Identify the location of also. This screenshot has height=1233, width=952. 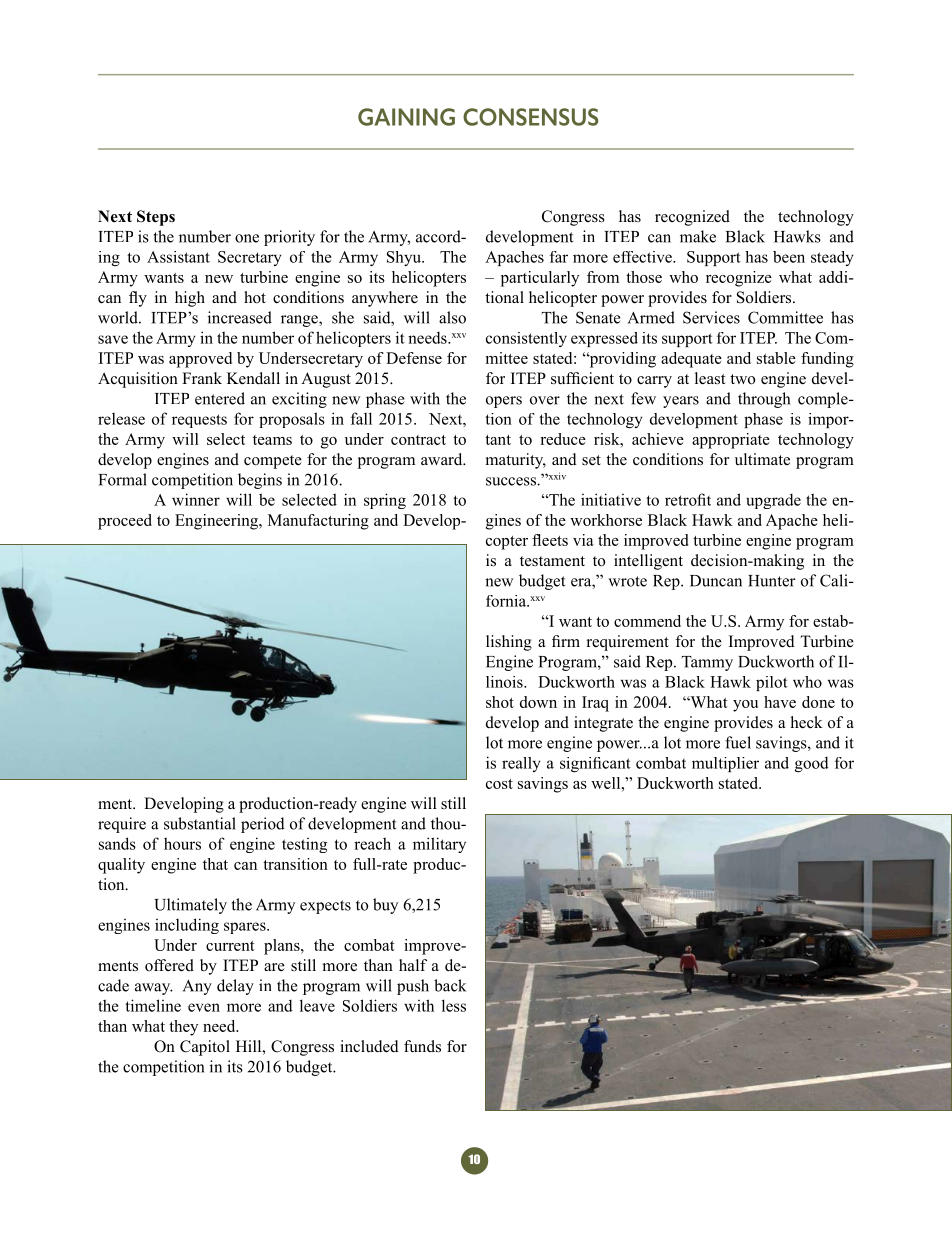
(452, 317).
